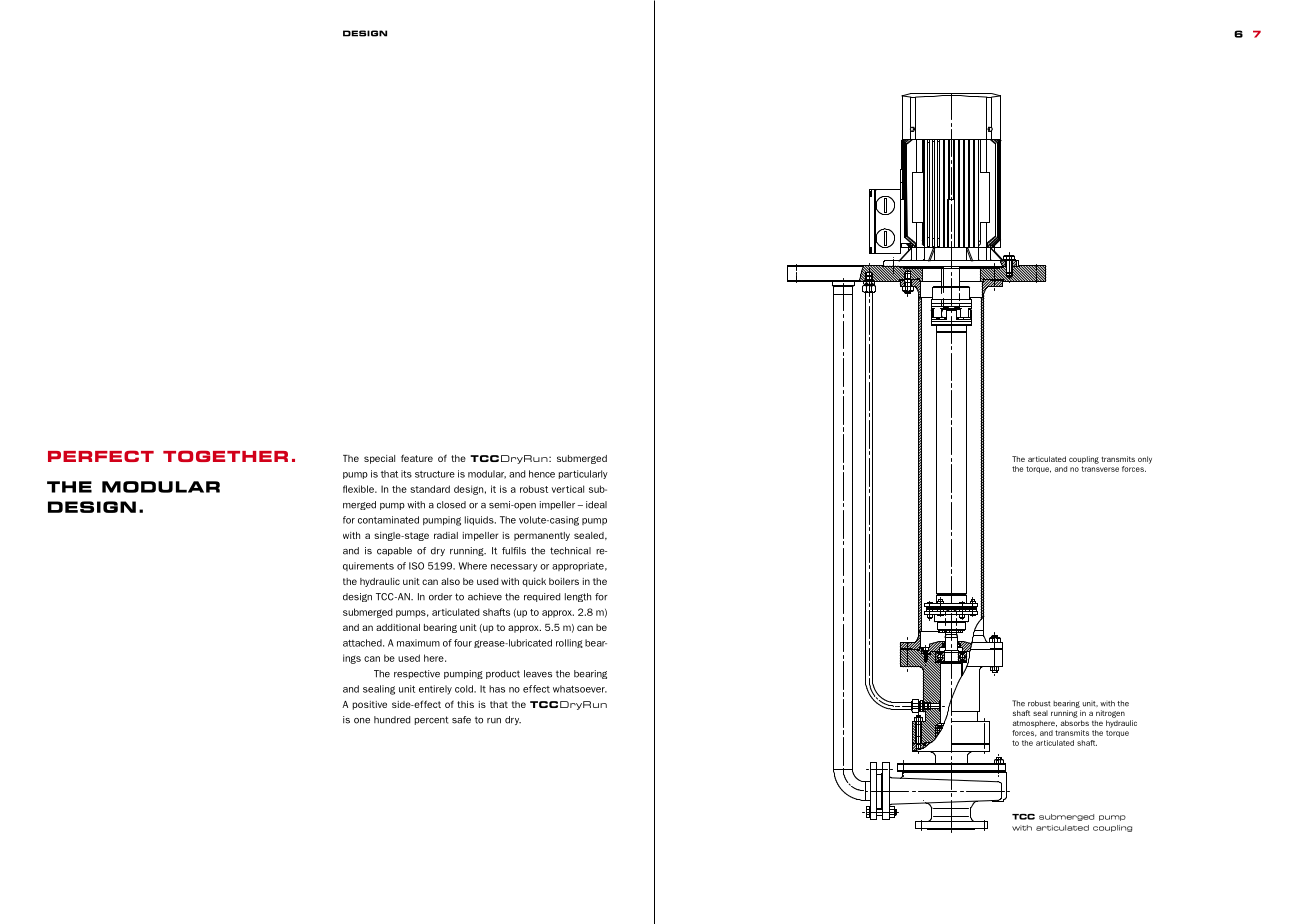  Describe the element at coordinates (418, 643) in the screenshot. I see `maximum` at that location.
